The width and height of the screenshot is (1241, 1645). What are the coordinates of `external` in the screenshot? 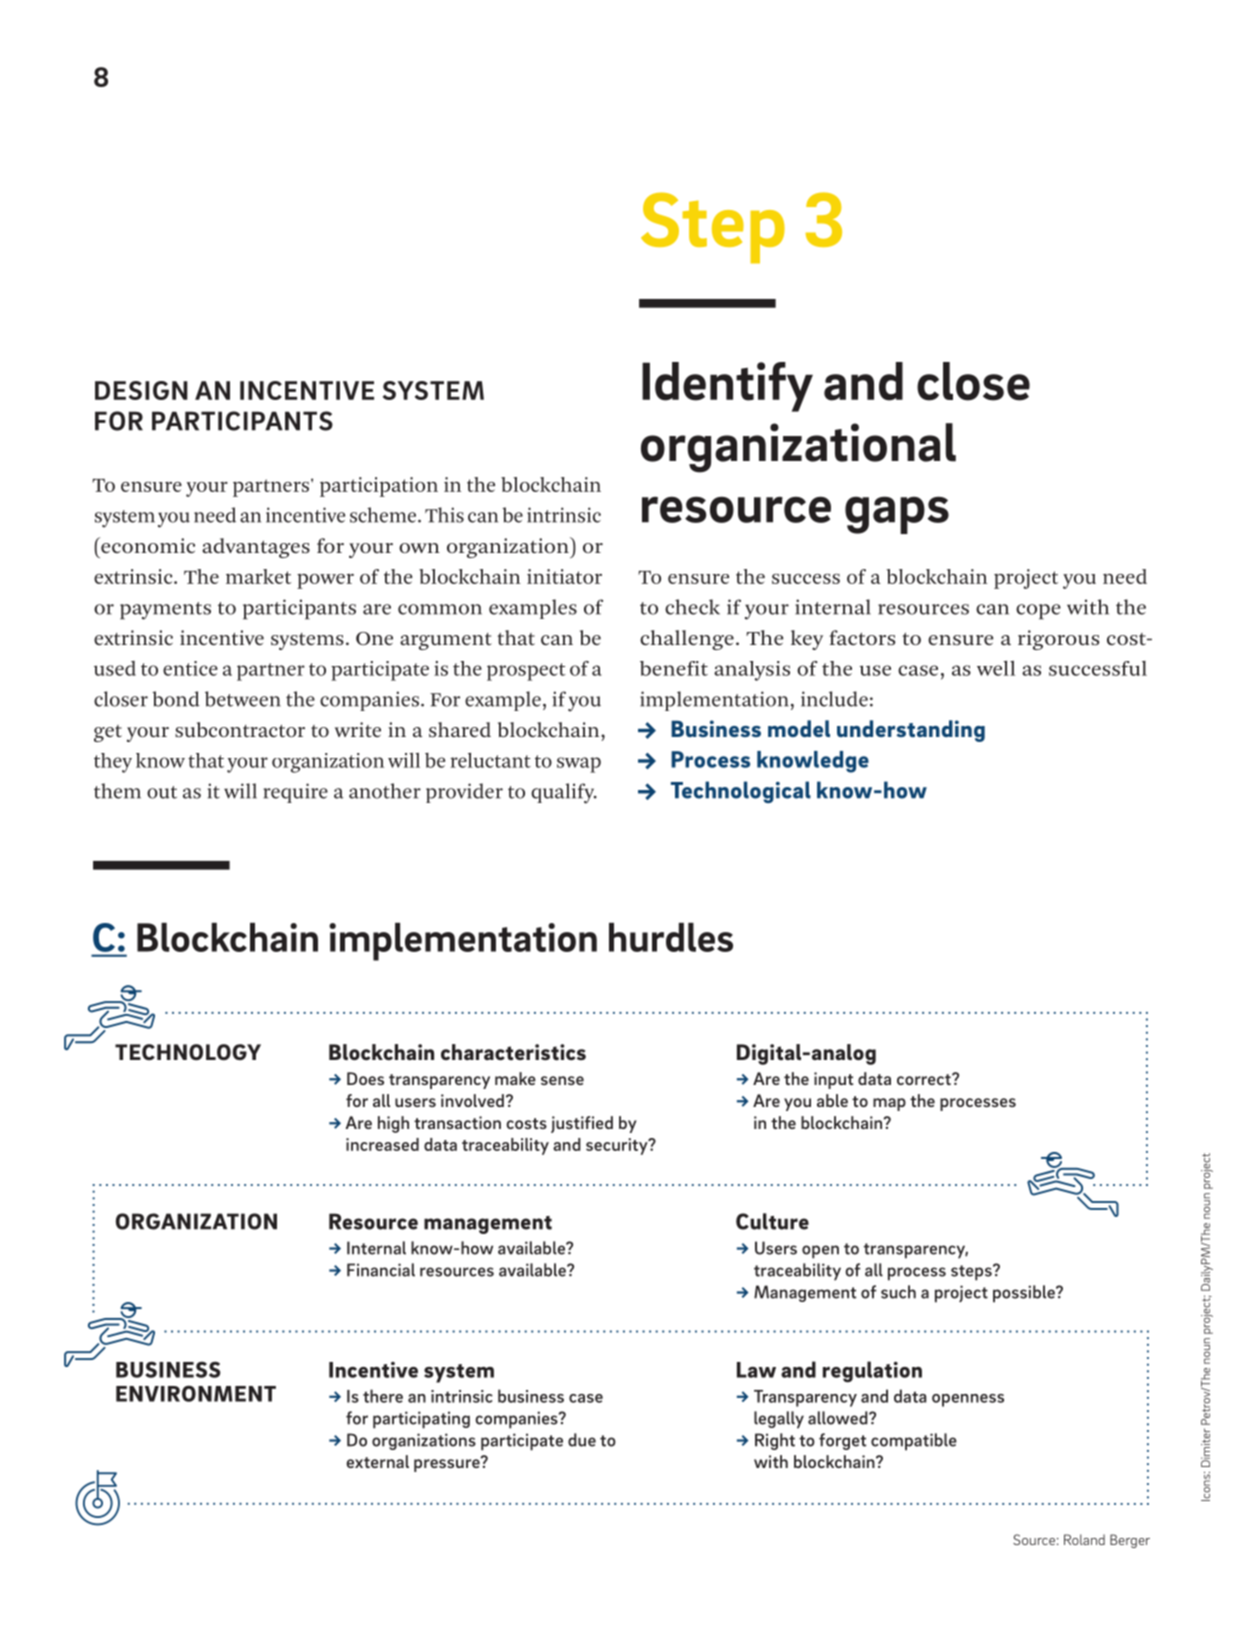 It's located at (377, 1461).
